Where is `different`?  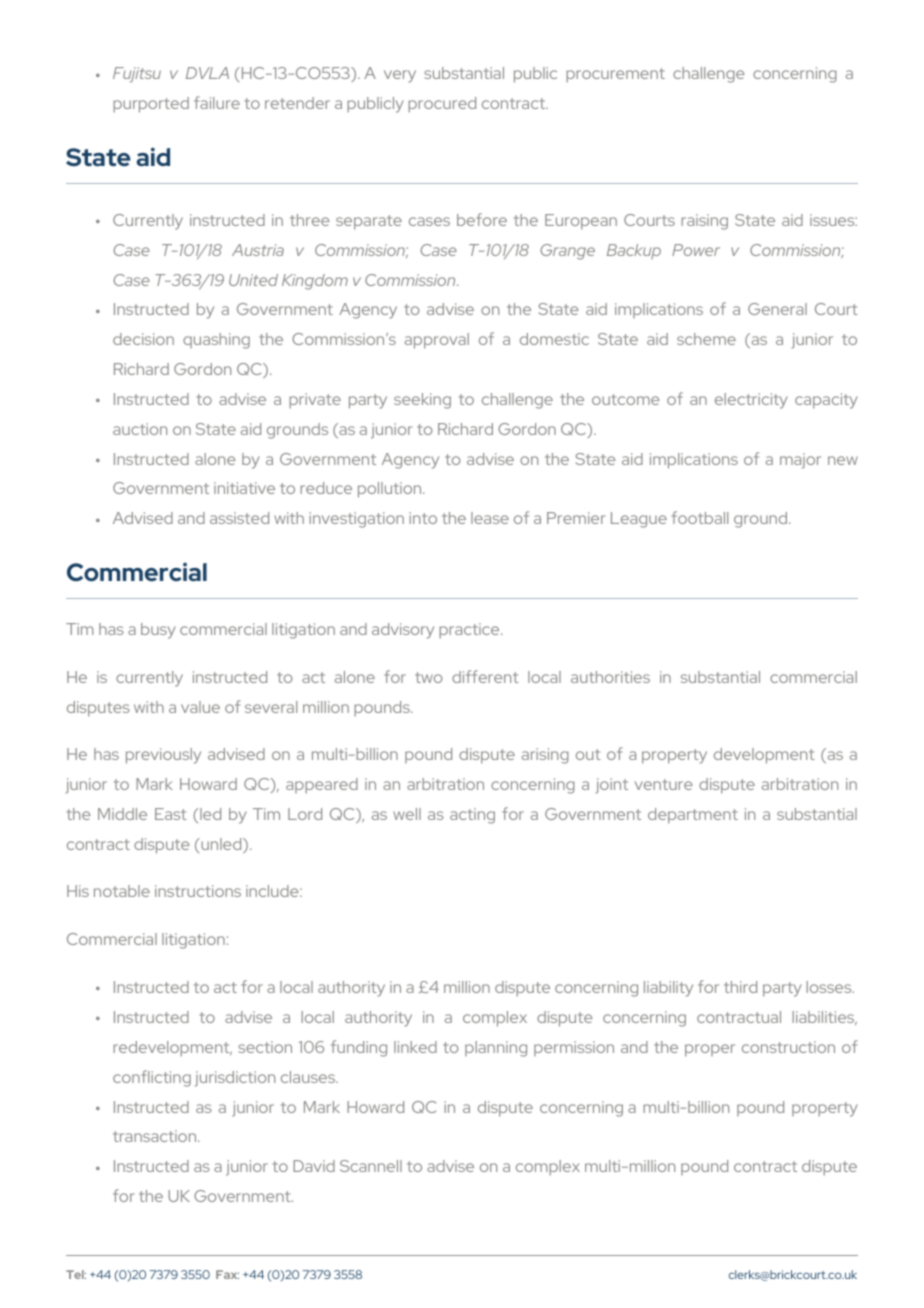
different is located at coordinates (485, 676).
